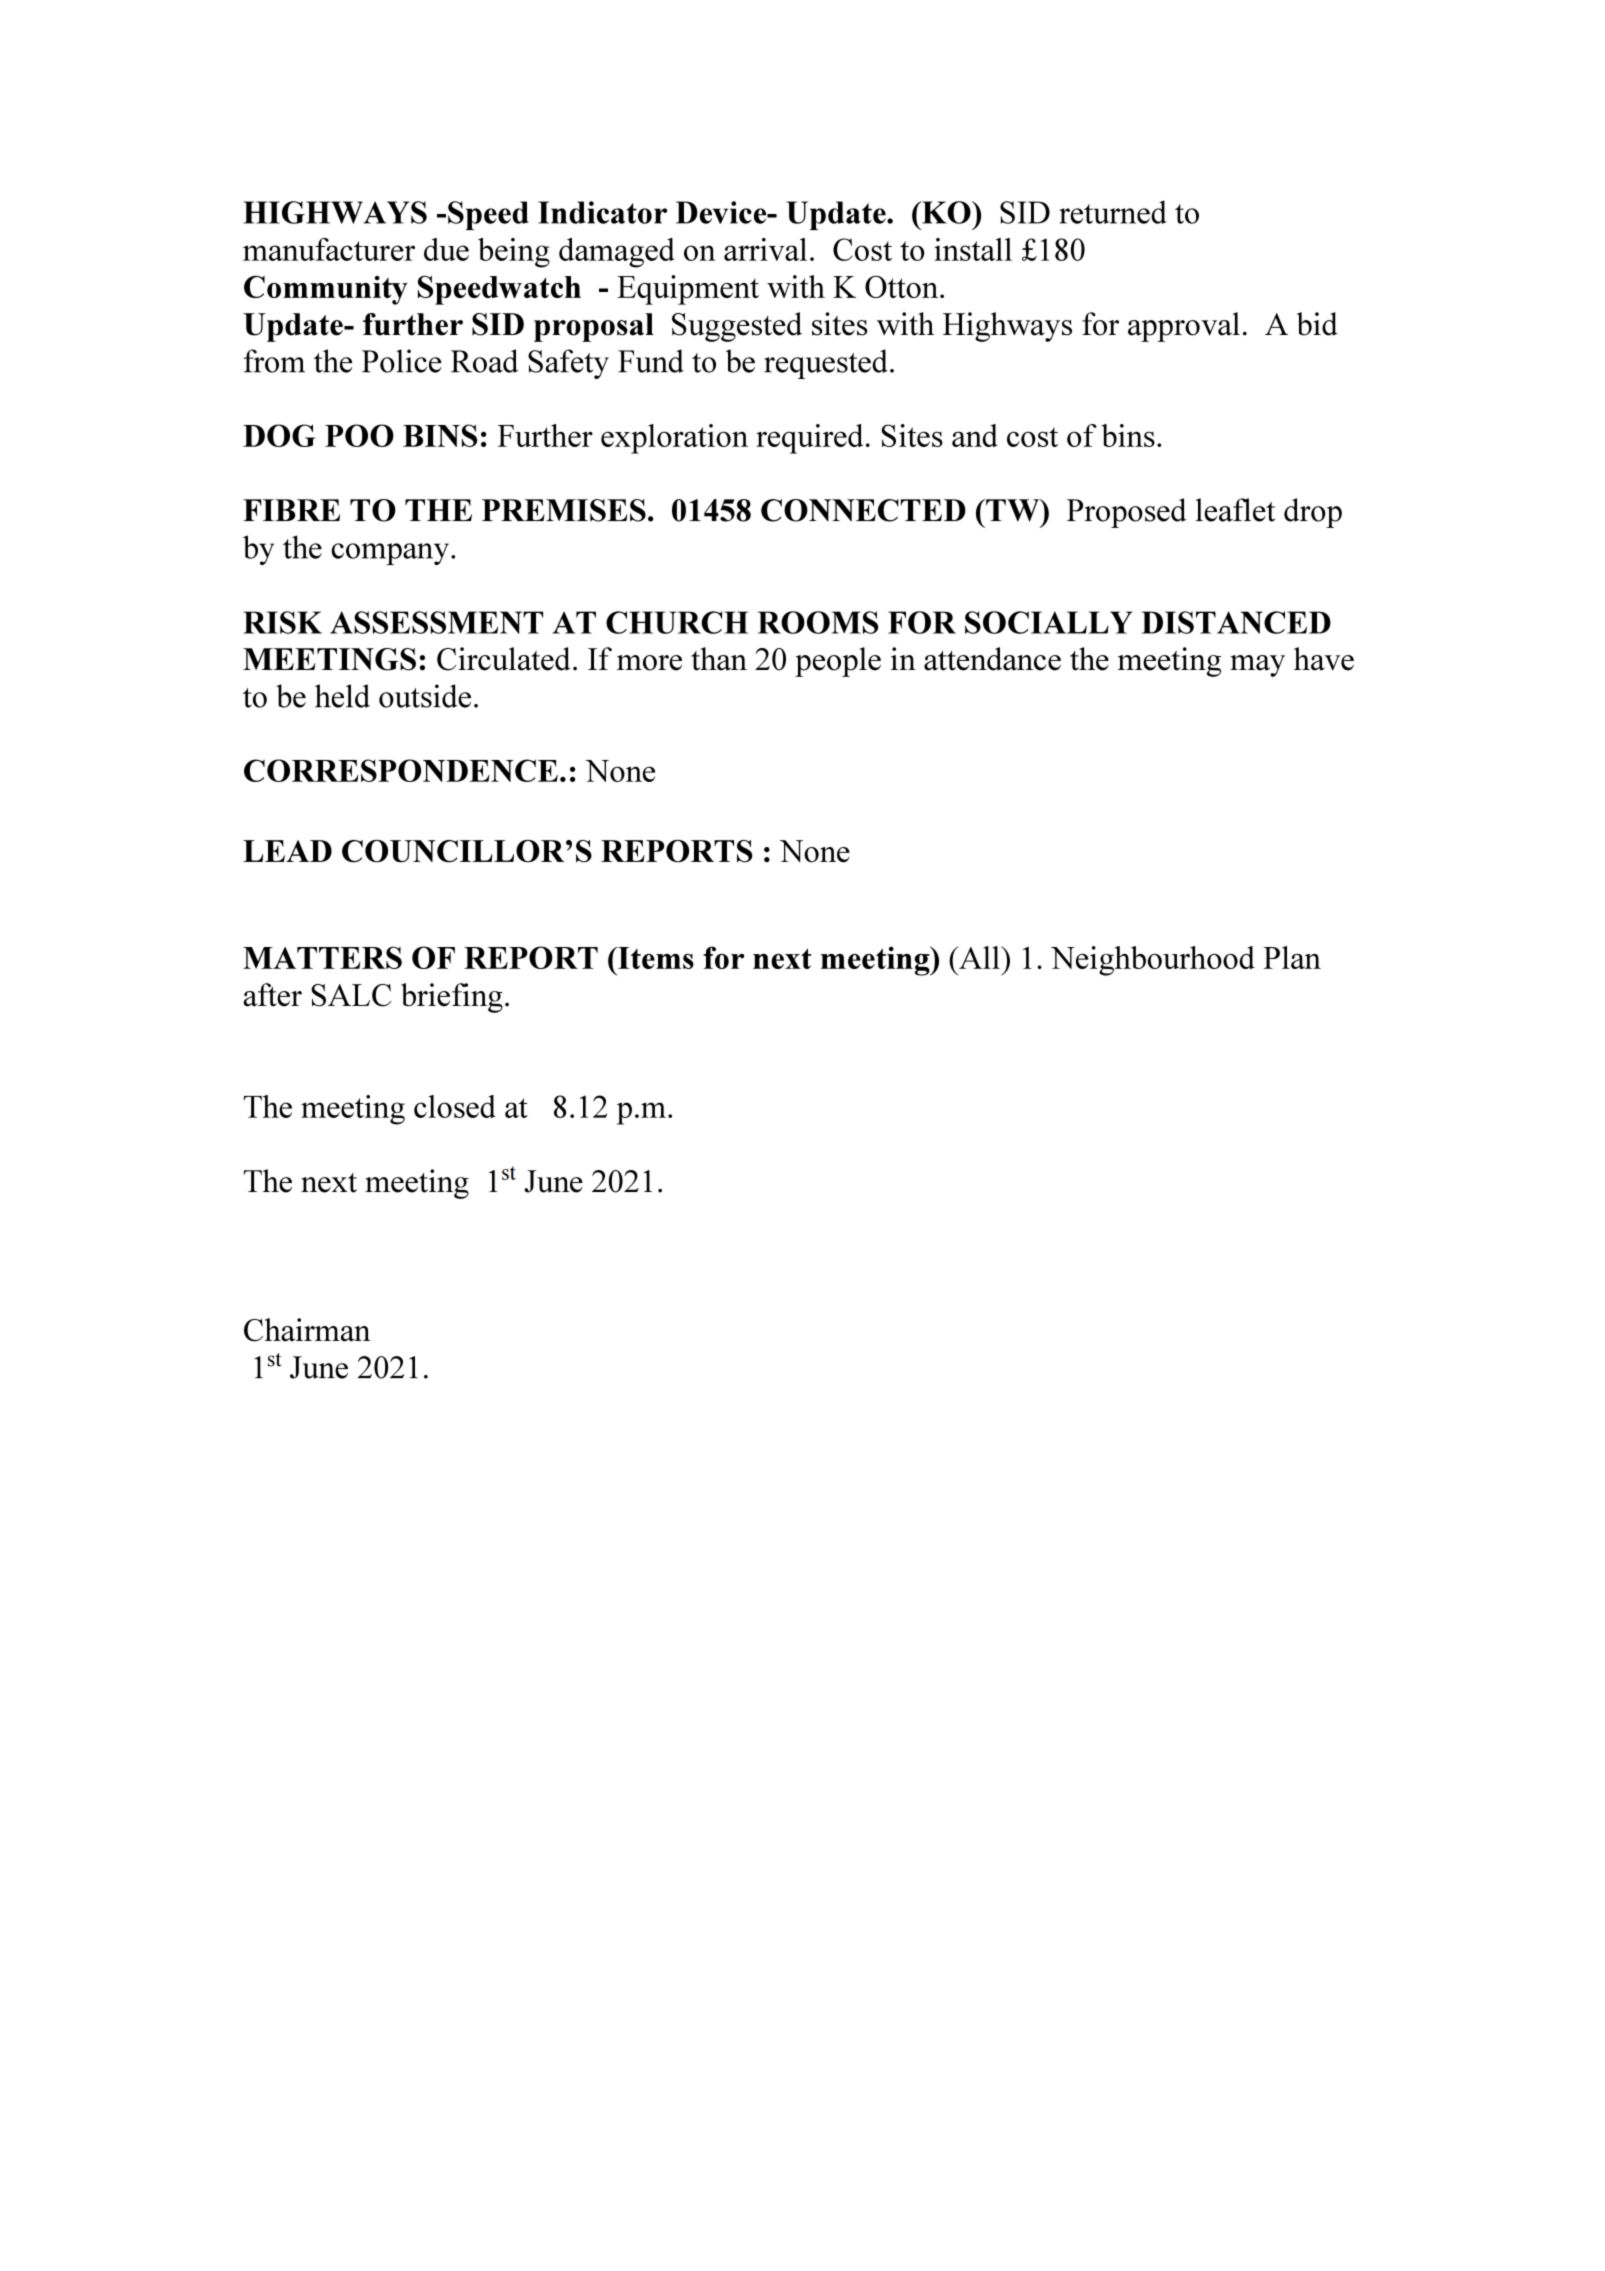 The image size is (1605, 2271). I want to click on due, so click(446, 249).
